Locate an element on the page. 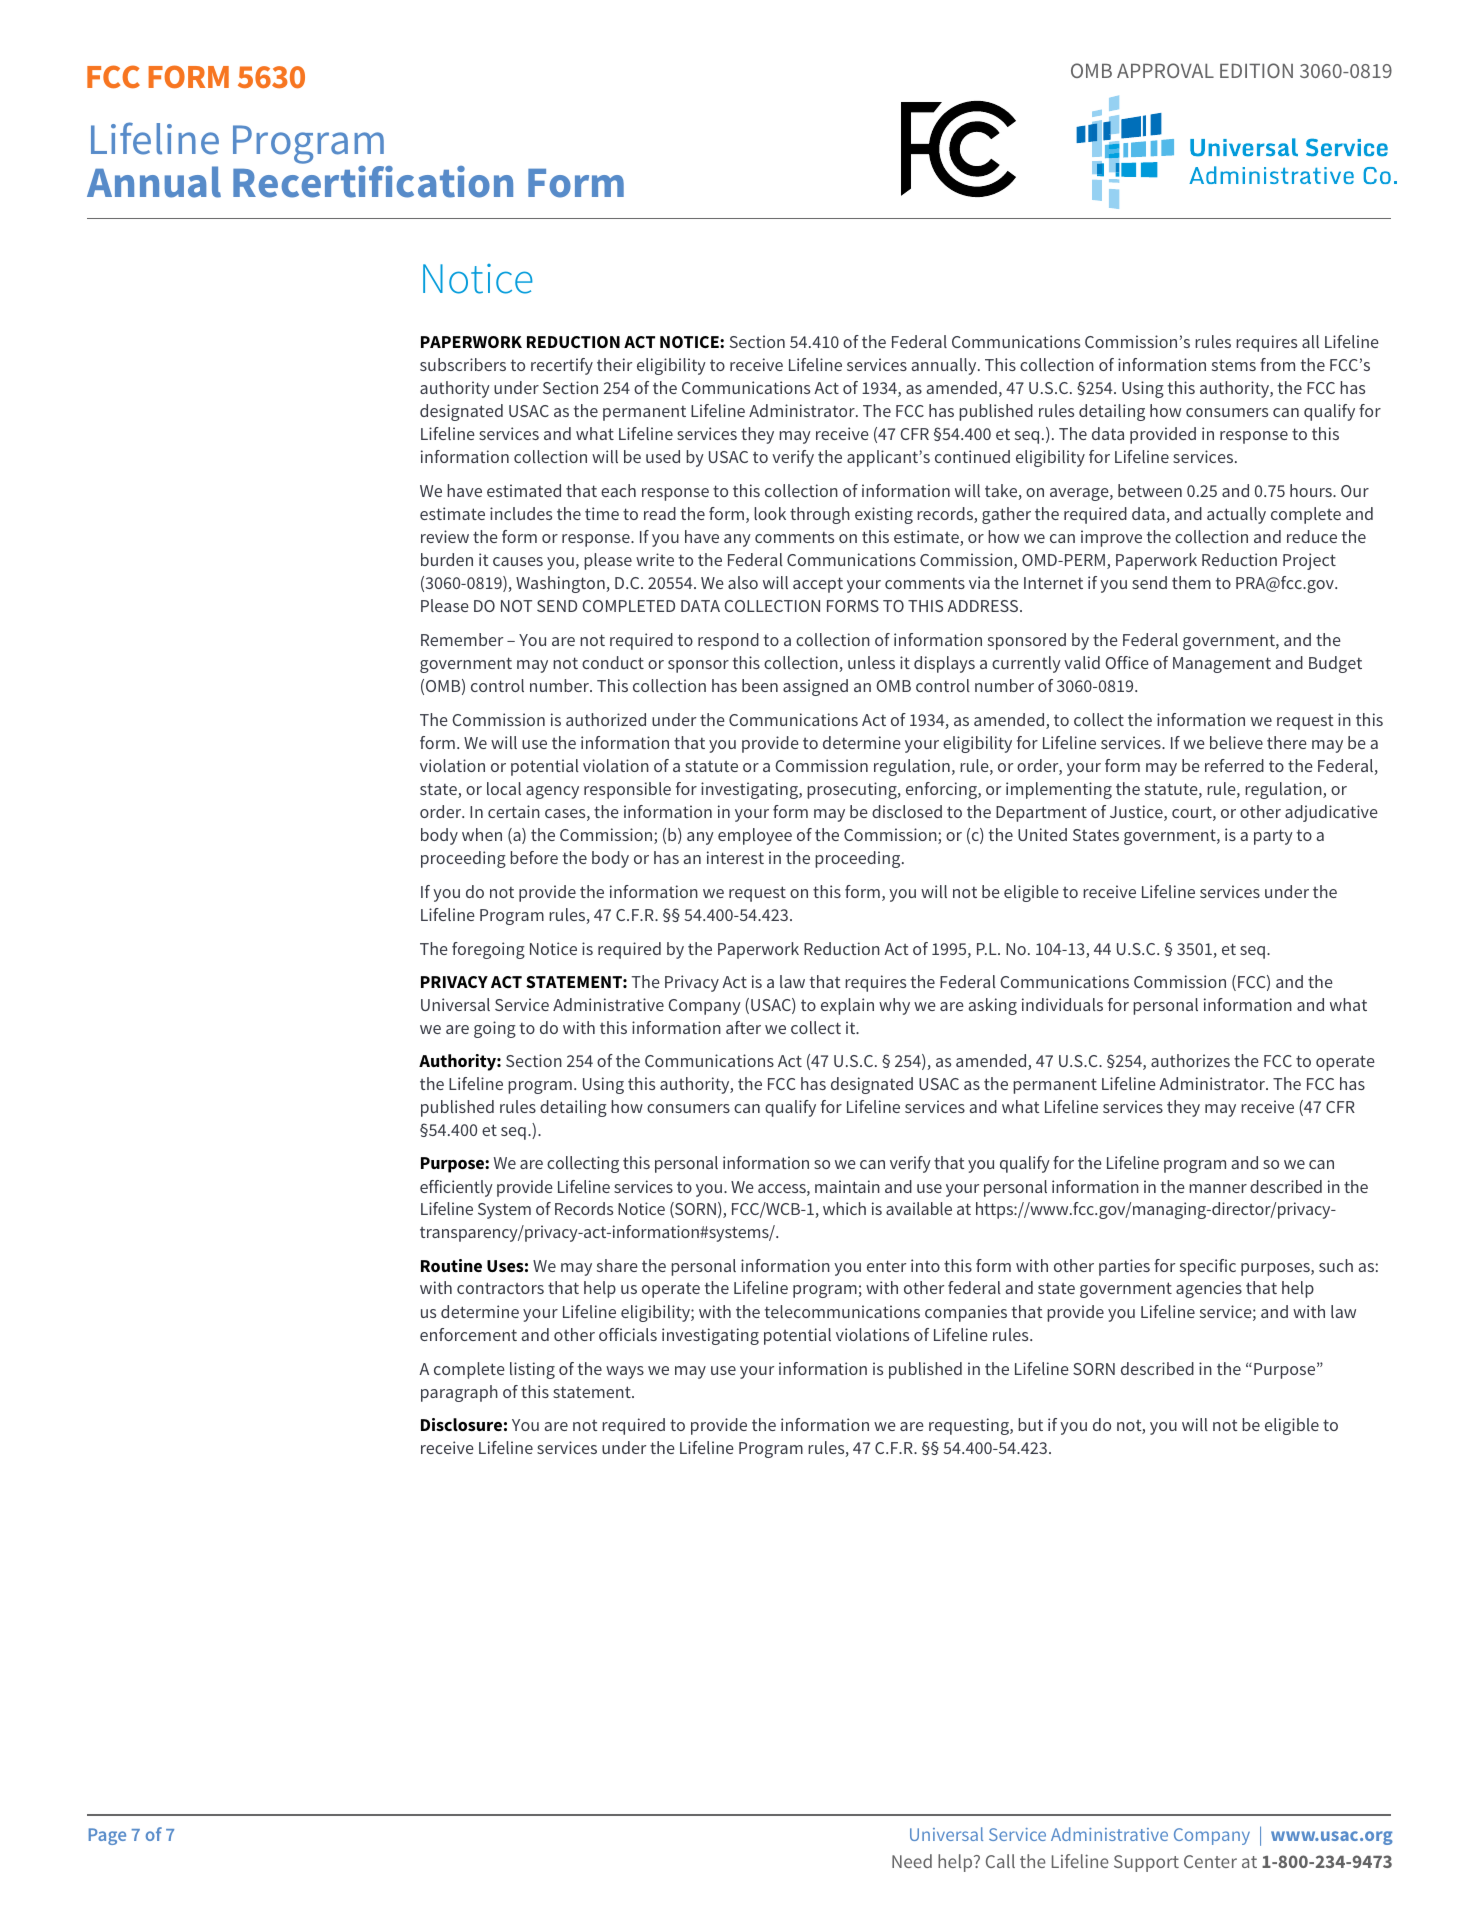  after is located at coordinates (743, 1027).
